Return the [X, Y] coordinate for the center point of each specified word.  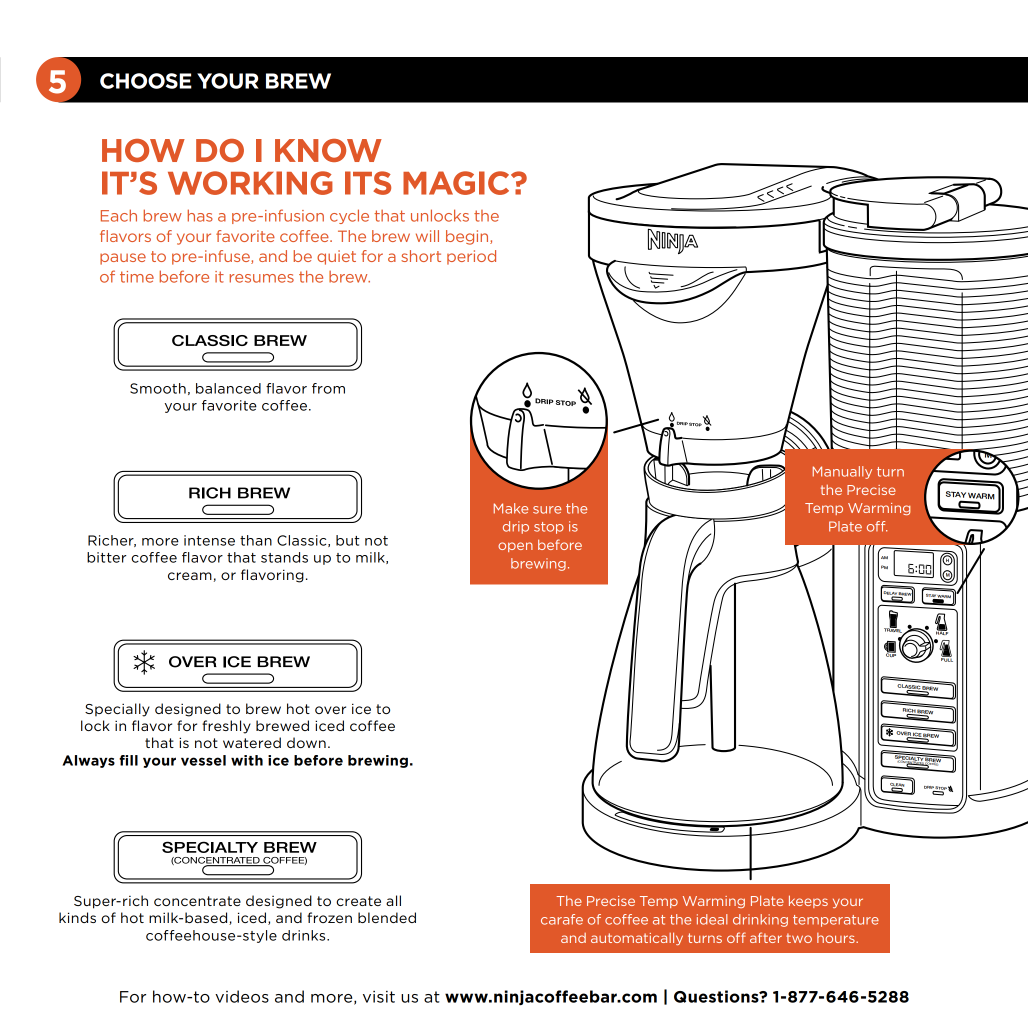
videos [242, 996]
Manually [842, 472]
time [137, 277]
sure [547, 510]
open [515, 547]
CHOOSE [146, 81]
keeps [808, 901]
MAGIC [457, 183]
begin [468, 237]
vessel [203, 760]
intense [209, 540]
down [306, 742]
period [471, 257]
